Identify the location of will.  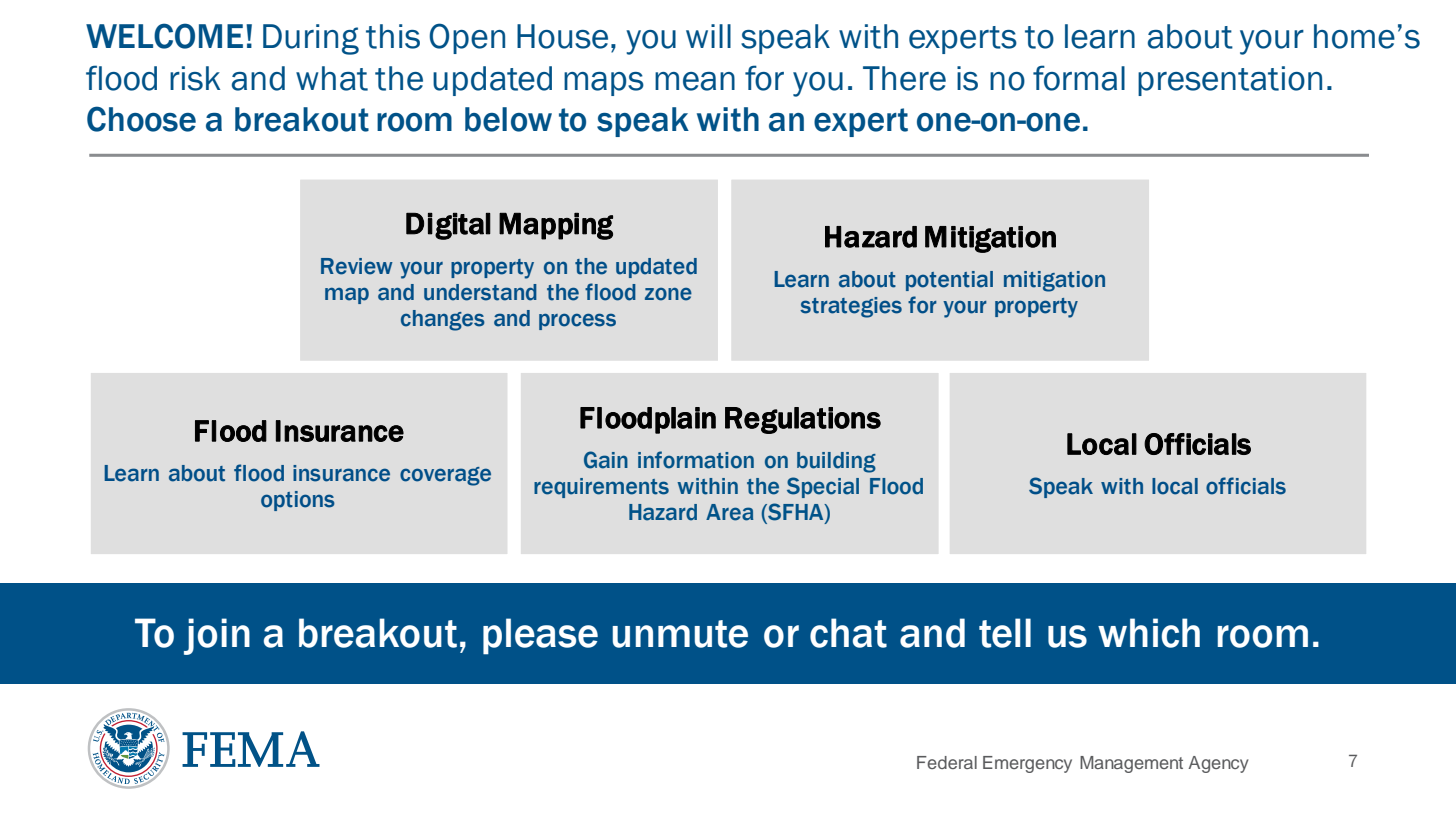
(708, 36).
